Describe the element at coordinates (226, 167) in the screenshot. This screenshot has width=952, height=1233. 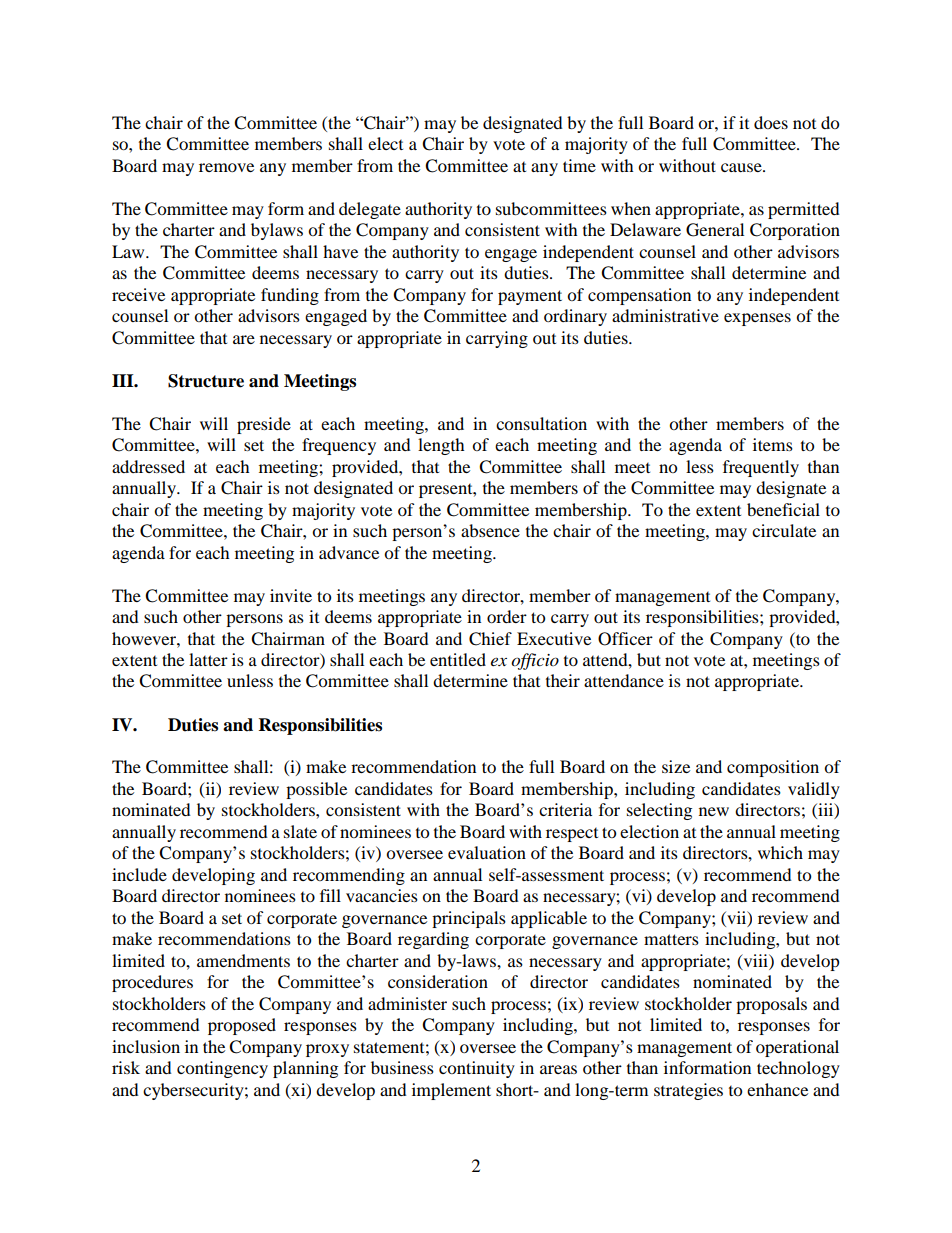
I see `remove` at that location.
